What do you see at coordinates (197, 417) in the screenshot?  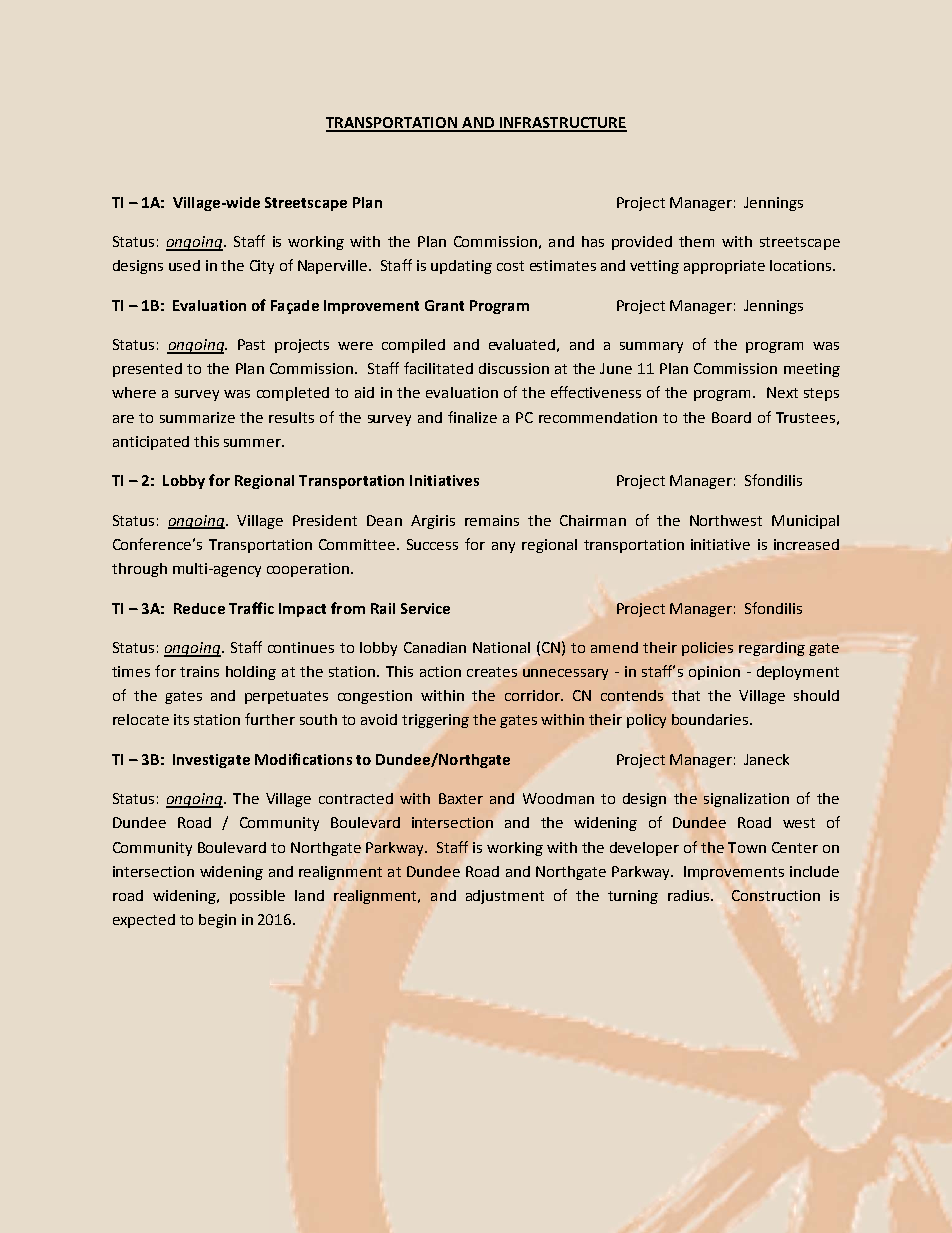 I see `summarize` at bounding box center [197, 417].
